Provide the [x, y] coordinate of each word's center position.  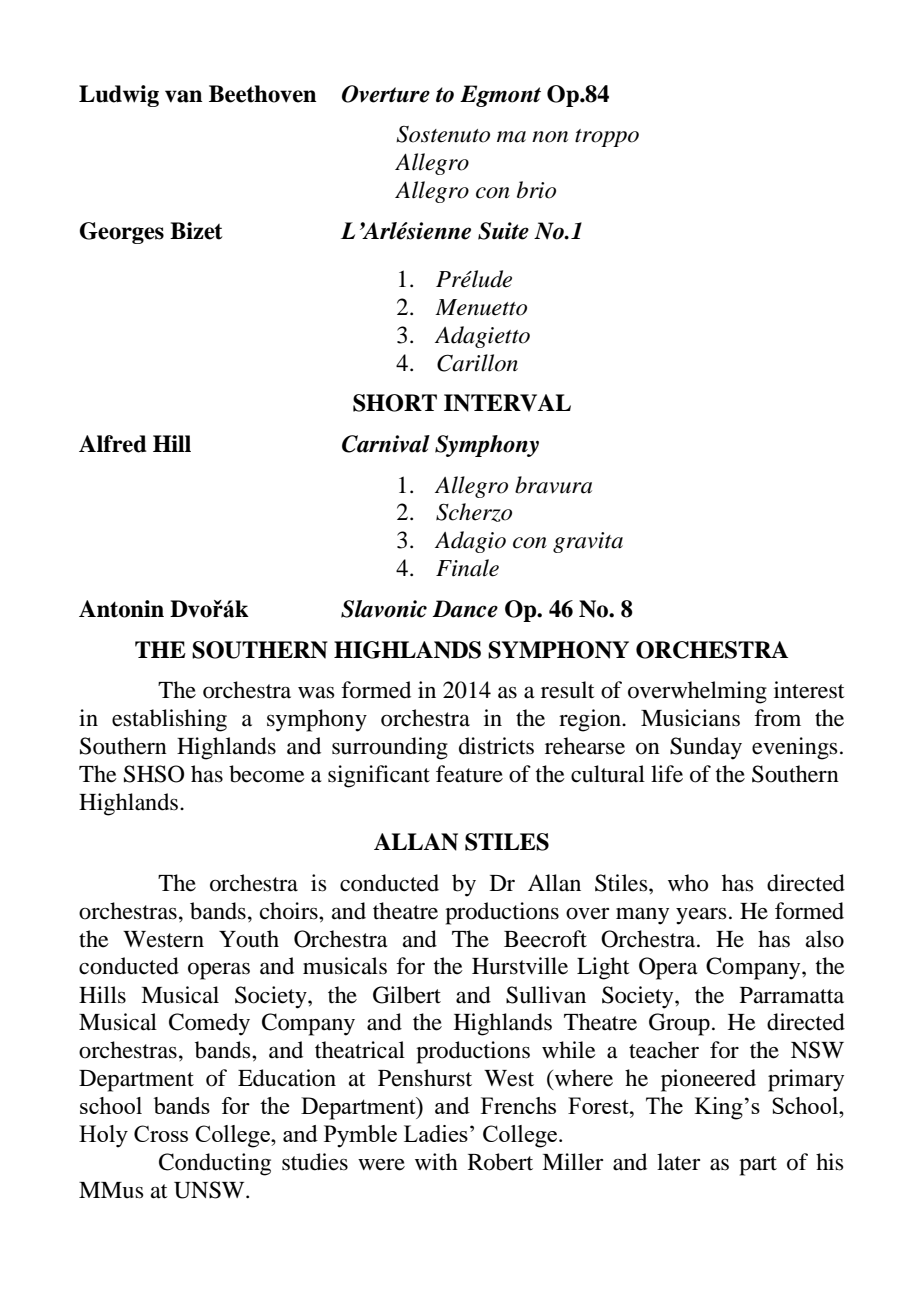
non [550, 137]
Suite [503, 231]
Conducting [215, 1164]
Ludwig [119, 96]
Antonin [121, 609]
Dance [465, 609]
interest [809, 690]
